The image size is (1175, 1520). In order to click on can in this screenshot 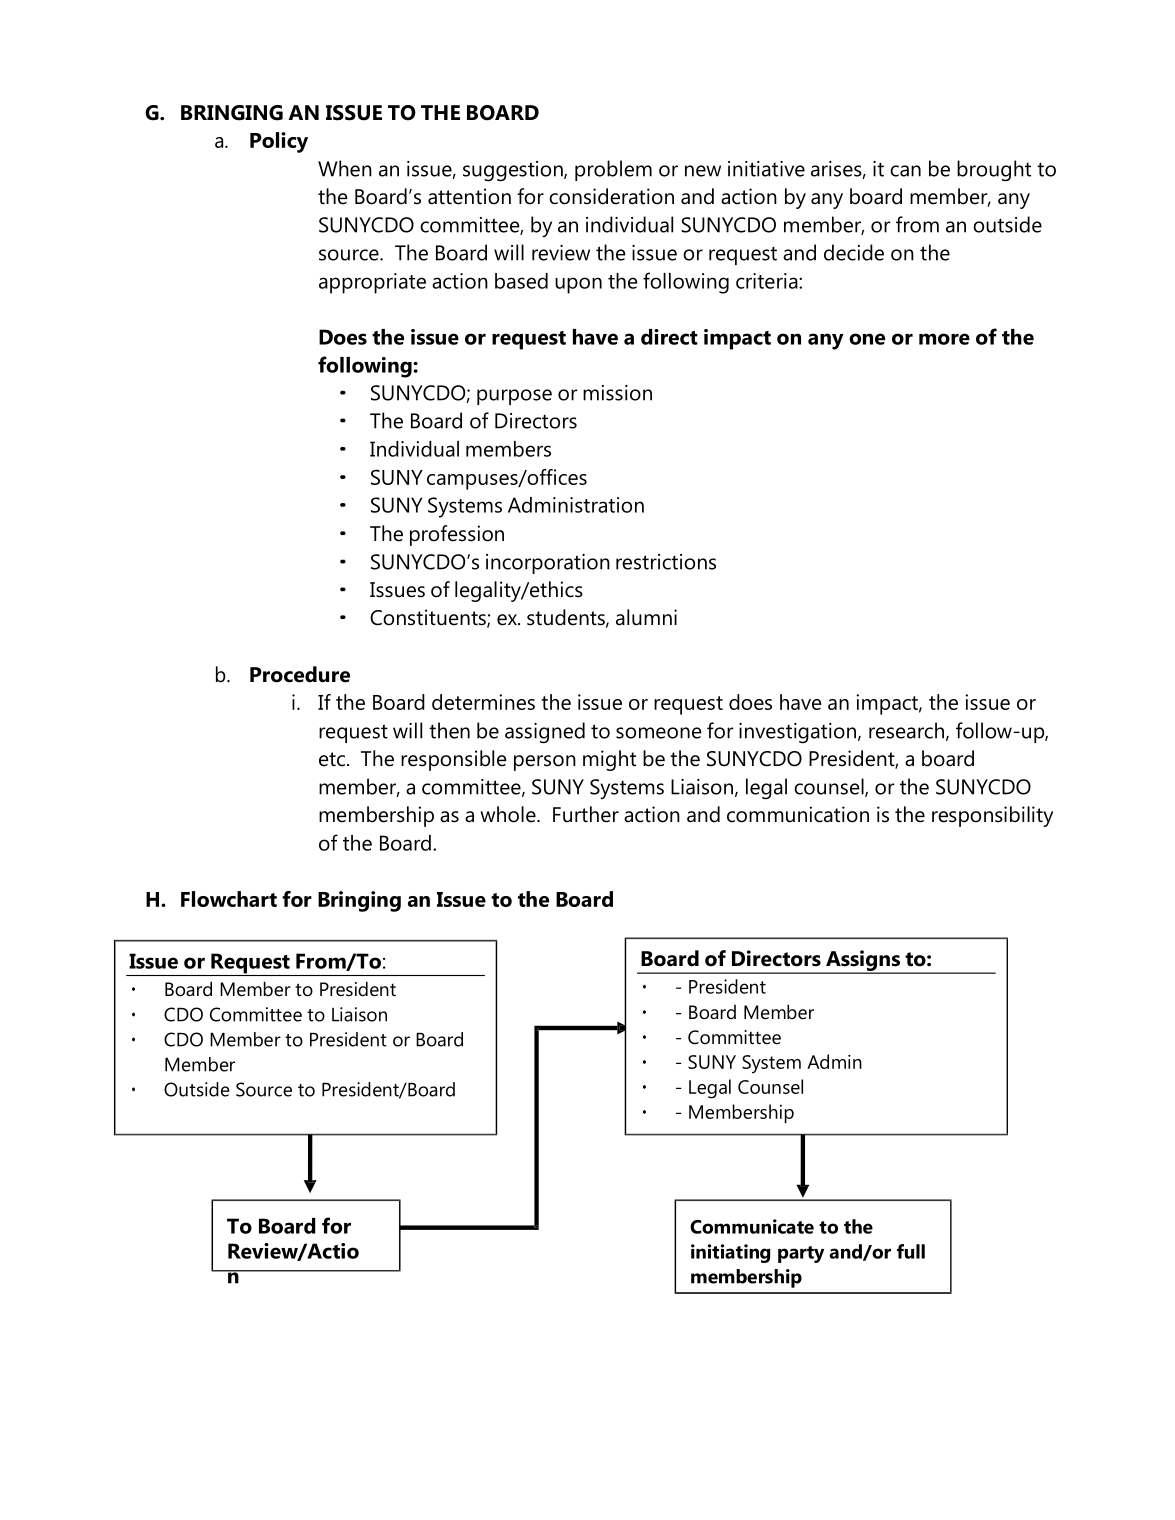, I will do `click(905, 171)`.
